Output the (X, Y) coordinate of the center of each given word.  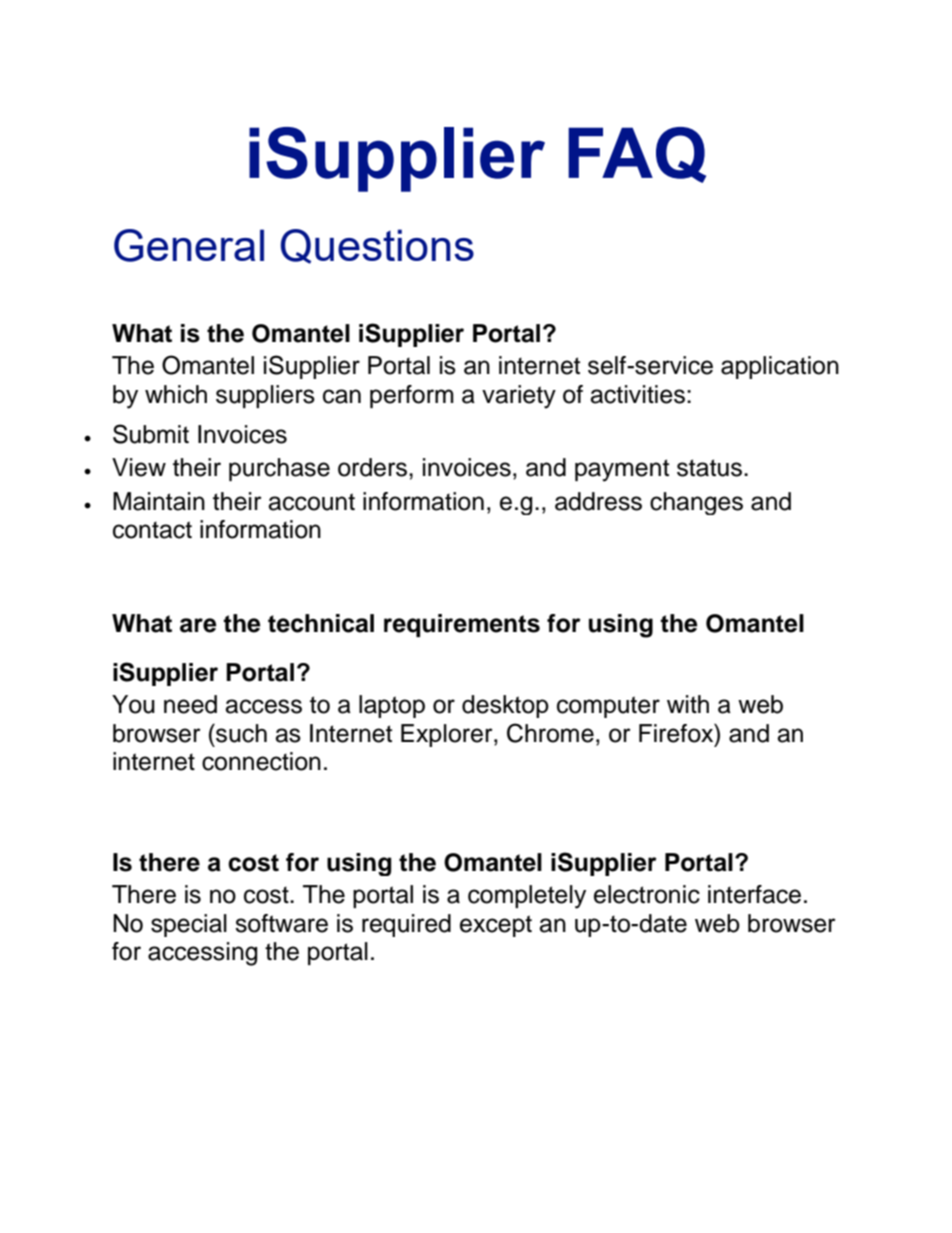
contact (152, 530)
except (496, 926)
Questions (377, 246)
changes (696, 503)
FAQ (637, 155)
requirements (462, 625)
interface (754, 894)
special (189, 925)
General (189, 245)
